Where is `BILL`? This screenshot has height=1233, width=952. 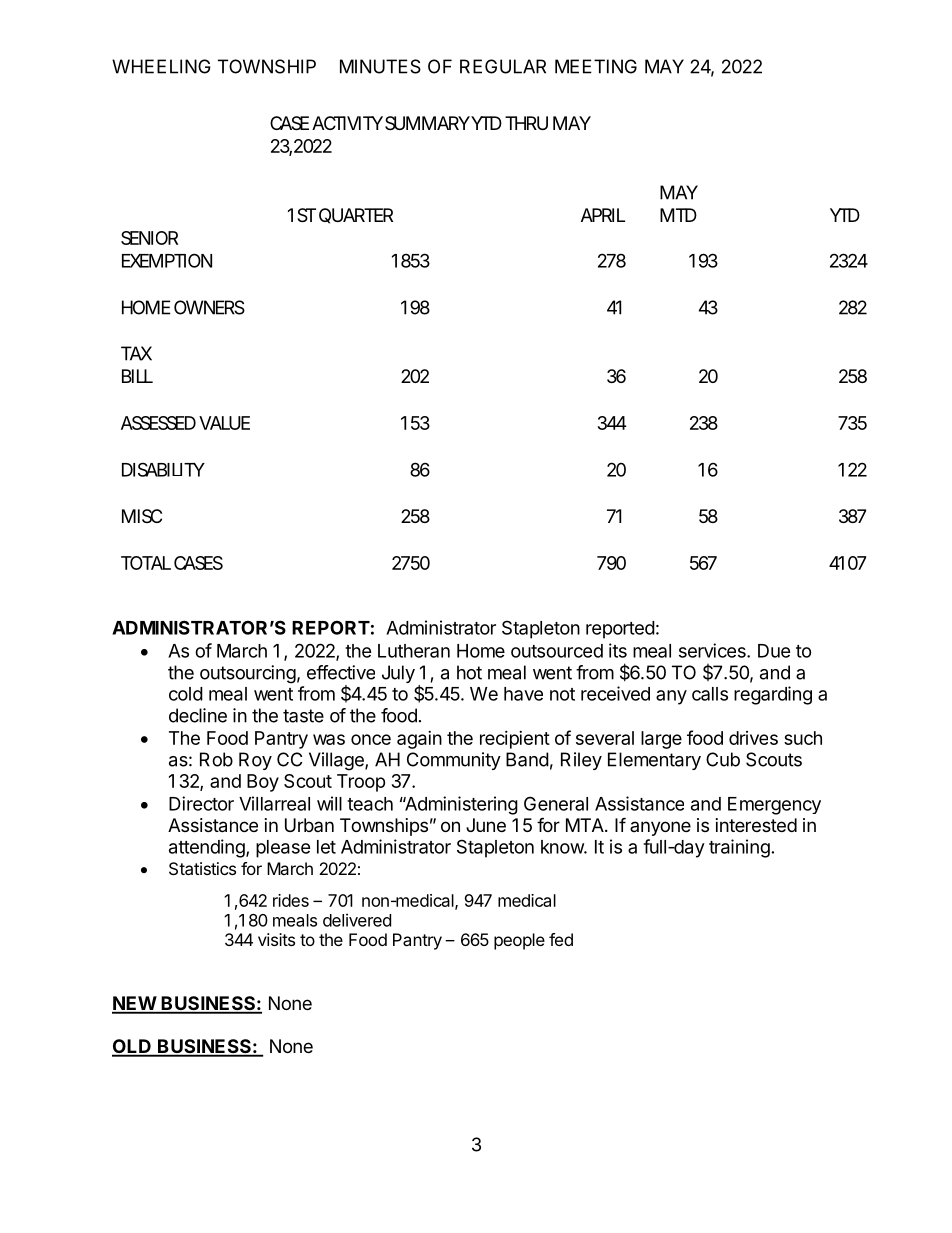 BILL is located at coordinates (137, 376).
